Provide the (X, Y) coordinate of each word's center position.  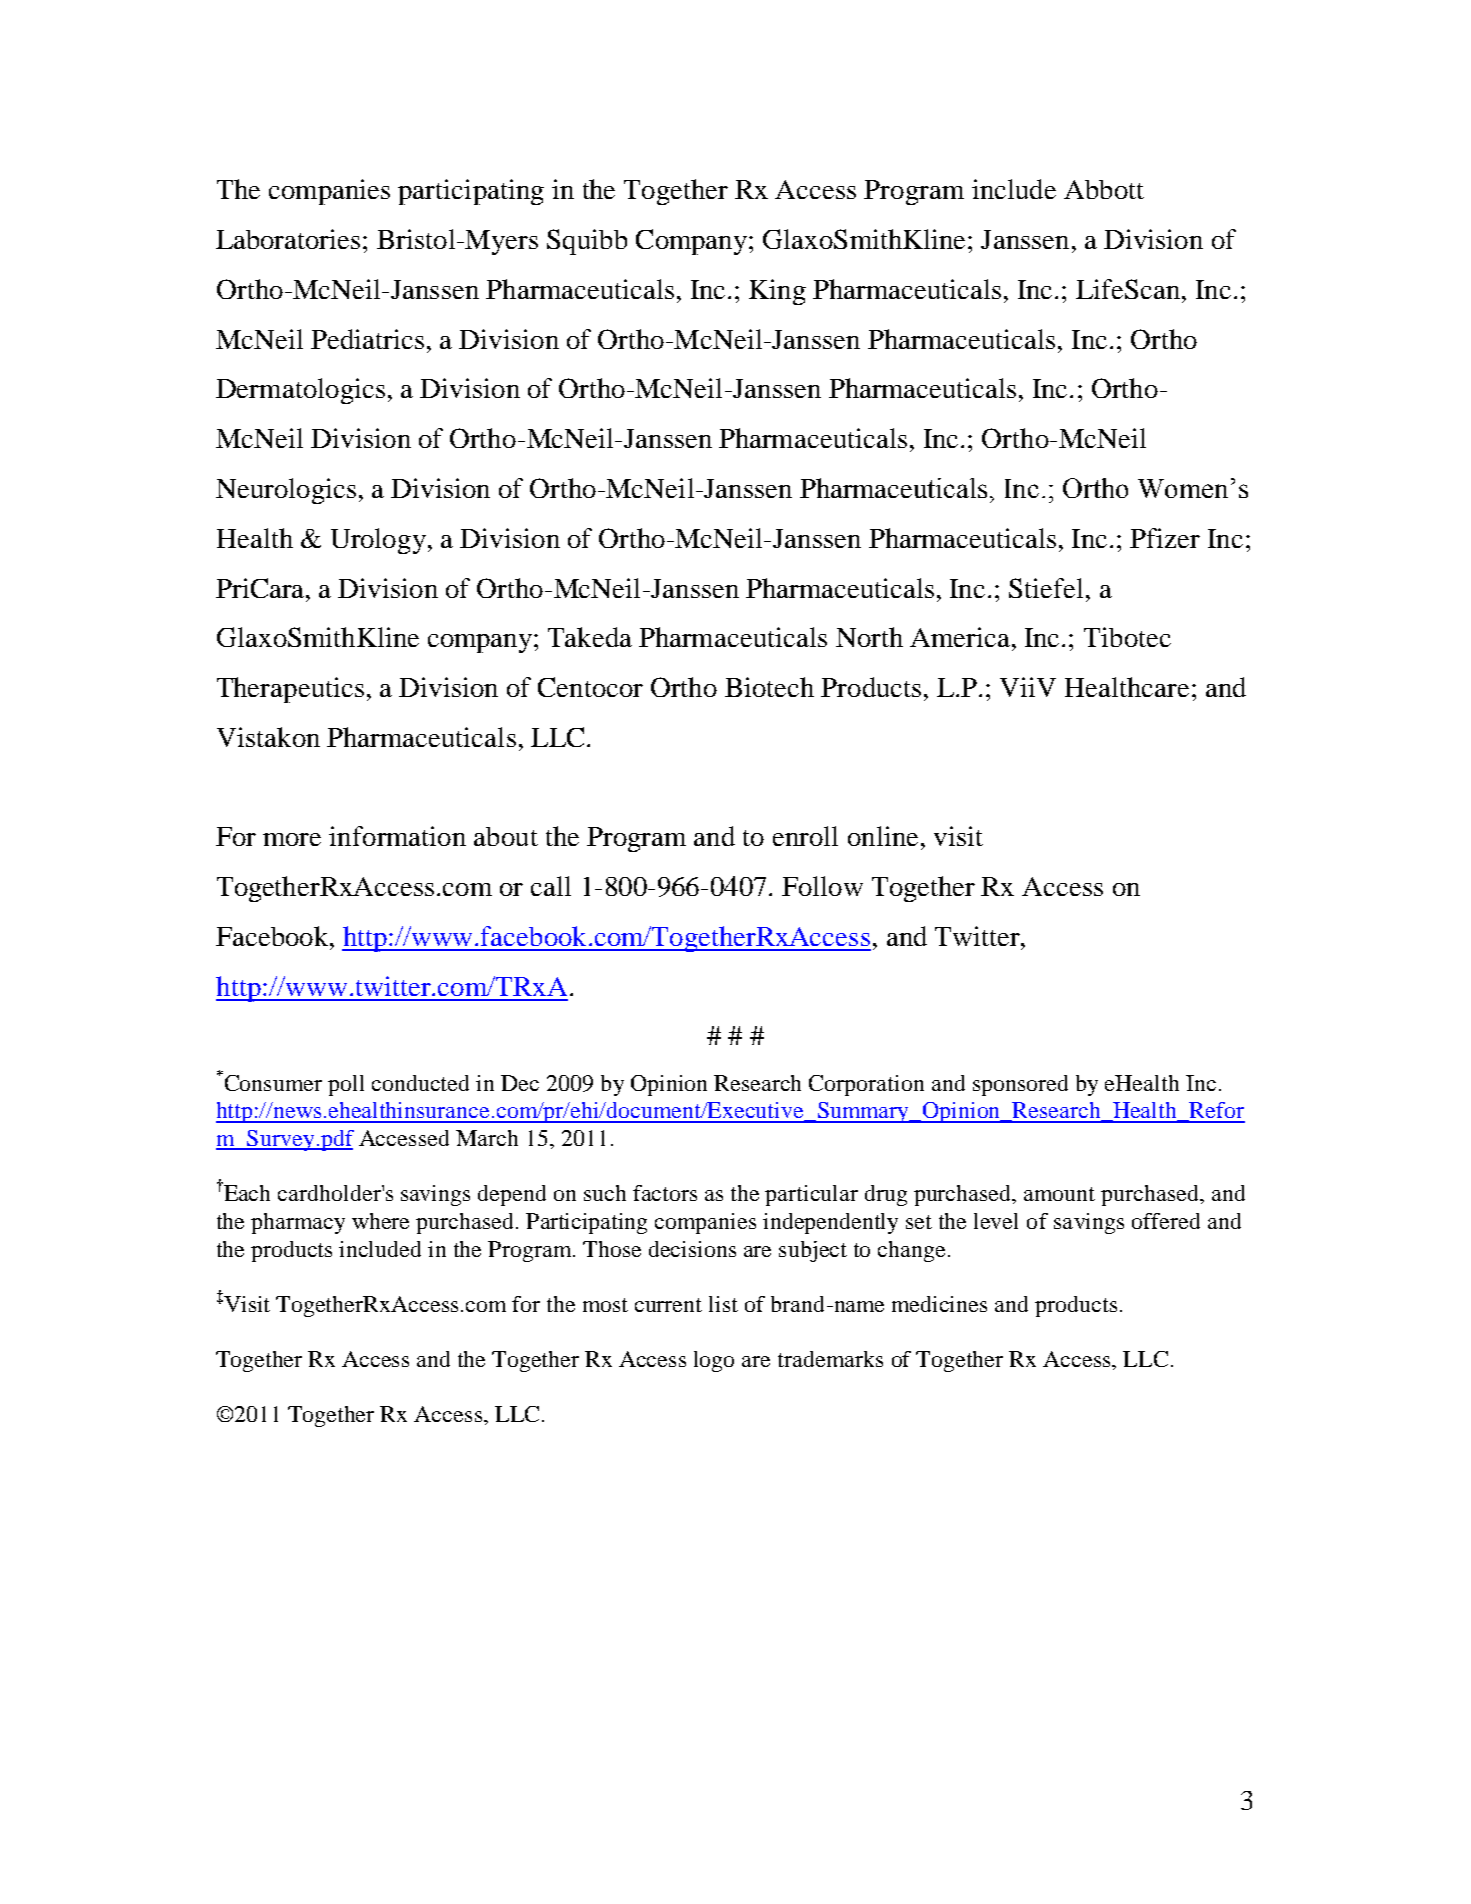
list (723, 1304)
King (777, 292)
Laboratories (288, 239)
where (380, 1221)
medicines (939, 1304)
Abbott (1104, 189)
